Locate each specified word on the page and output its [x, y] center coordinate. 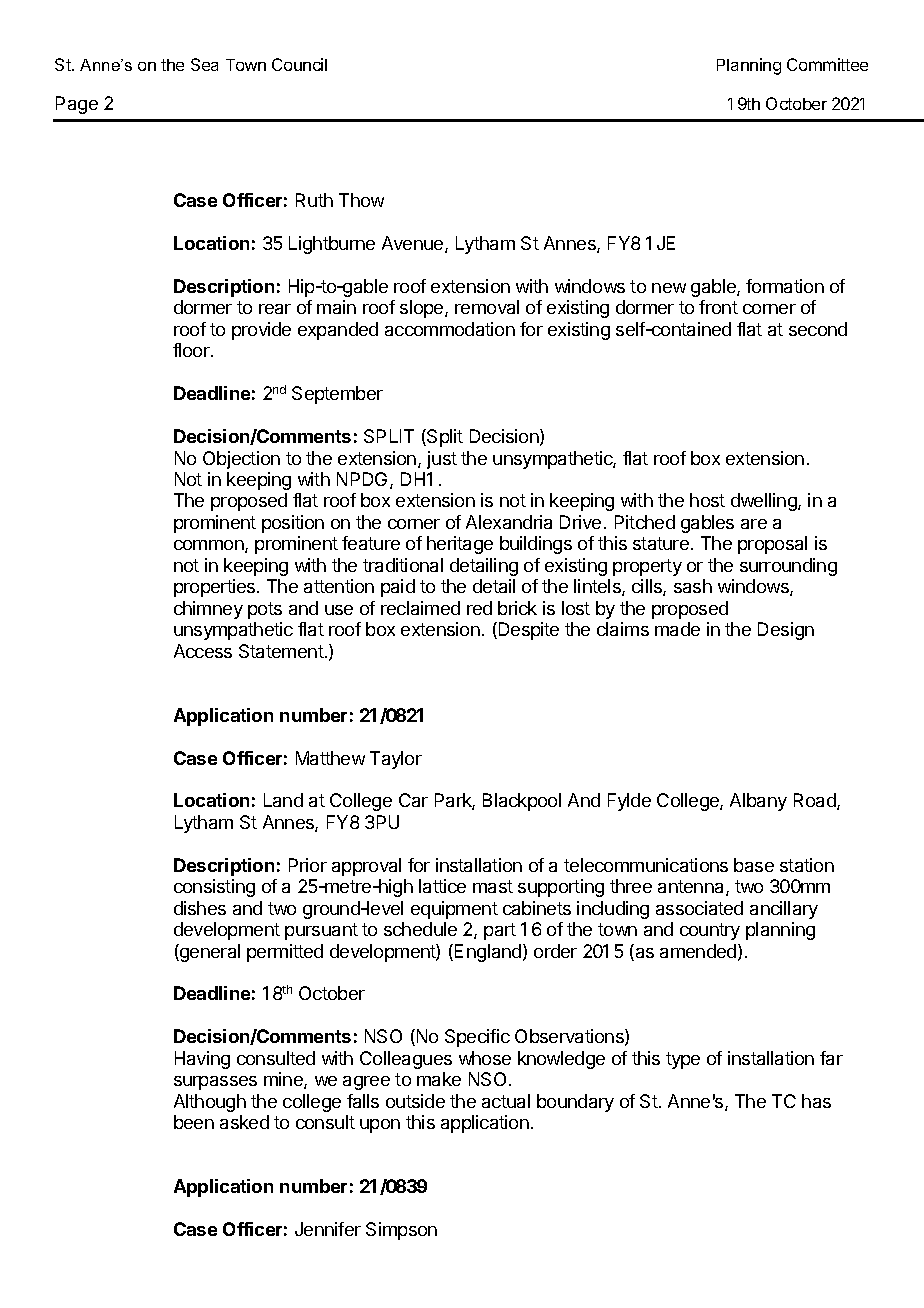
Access [203, 651]
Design [786, 631]
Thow [361, 200]
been [194, 1122]
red [479, 608]
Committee [827, 64]
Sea [204, 64]
